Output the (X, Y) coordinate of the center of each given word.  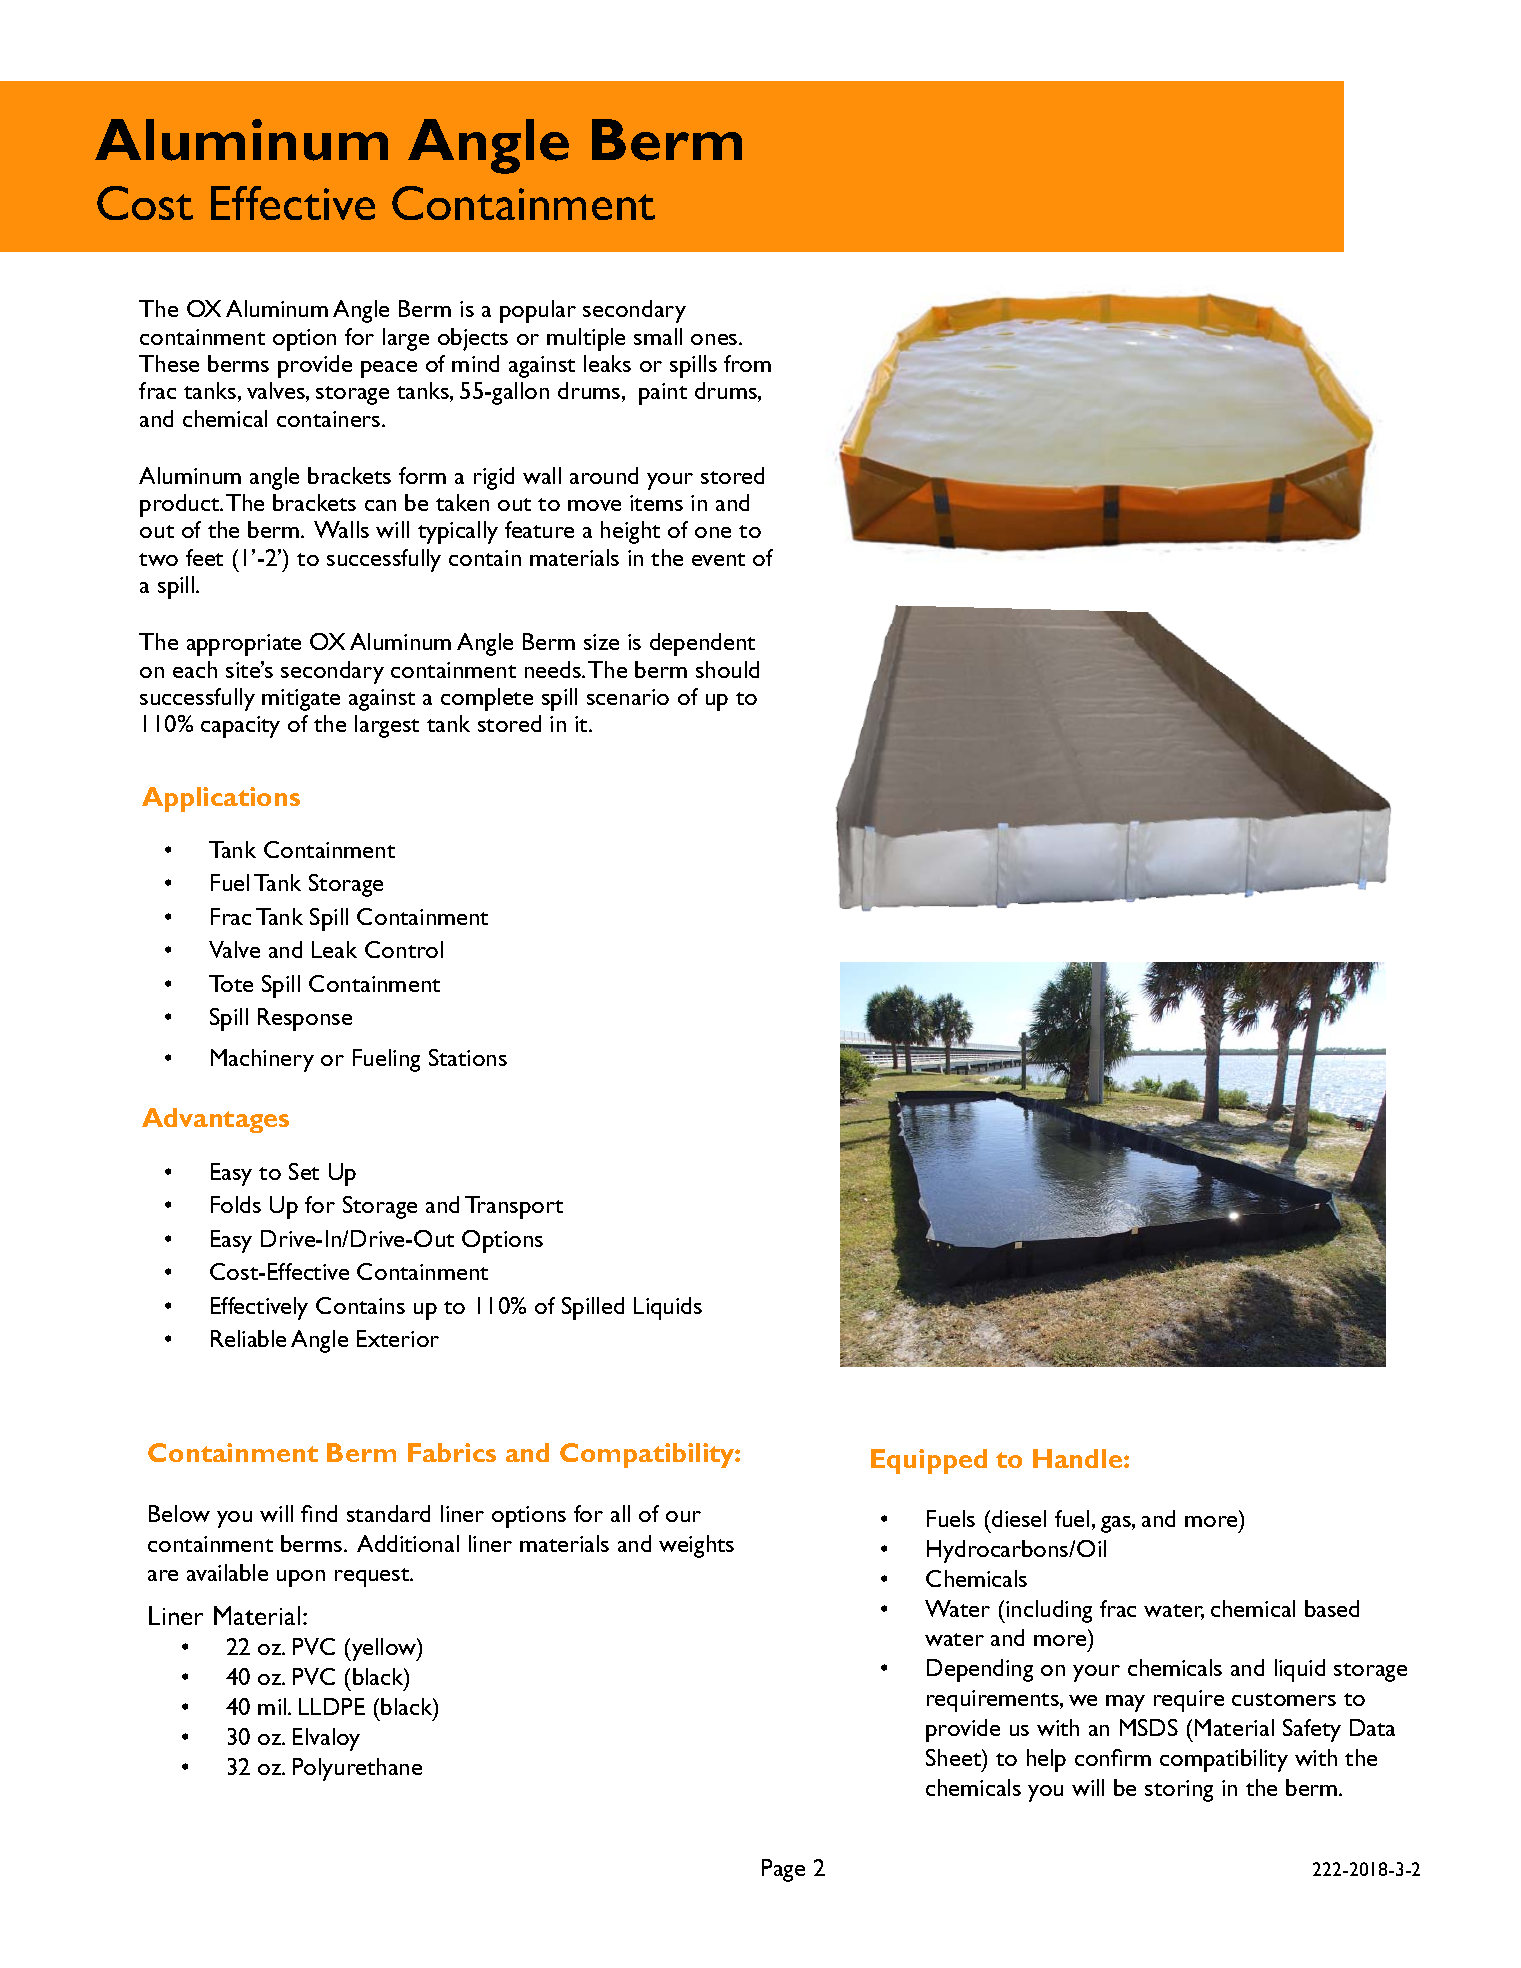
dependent (702, 644)
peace (389, 369)
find (319, 1513)
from (747, 363)
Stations (468, 1057)
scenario (628, 697)
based (1332, 1608)
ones (715, 339)
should (727, 669)
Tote (231, 983)
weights (696, 1546)
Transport (514, 1207)
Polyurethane (357, 1769)
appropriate (244, 645)
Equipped (929, 1461)
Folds (236, 1204)
